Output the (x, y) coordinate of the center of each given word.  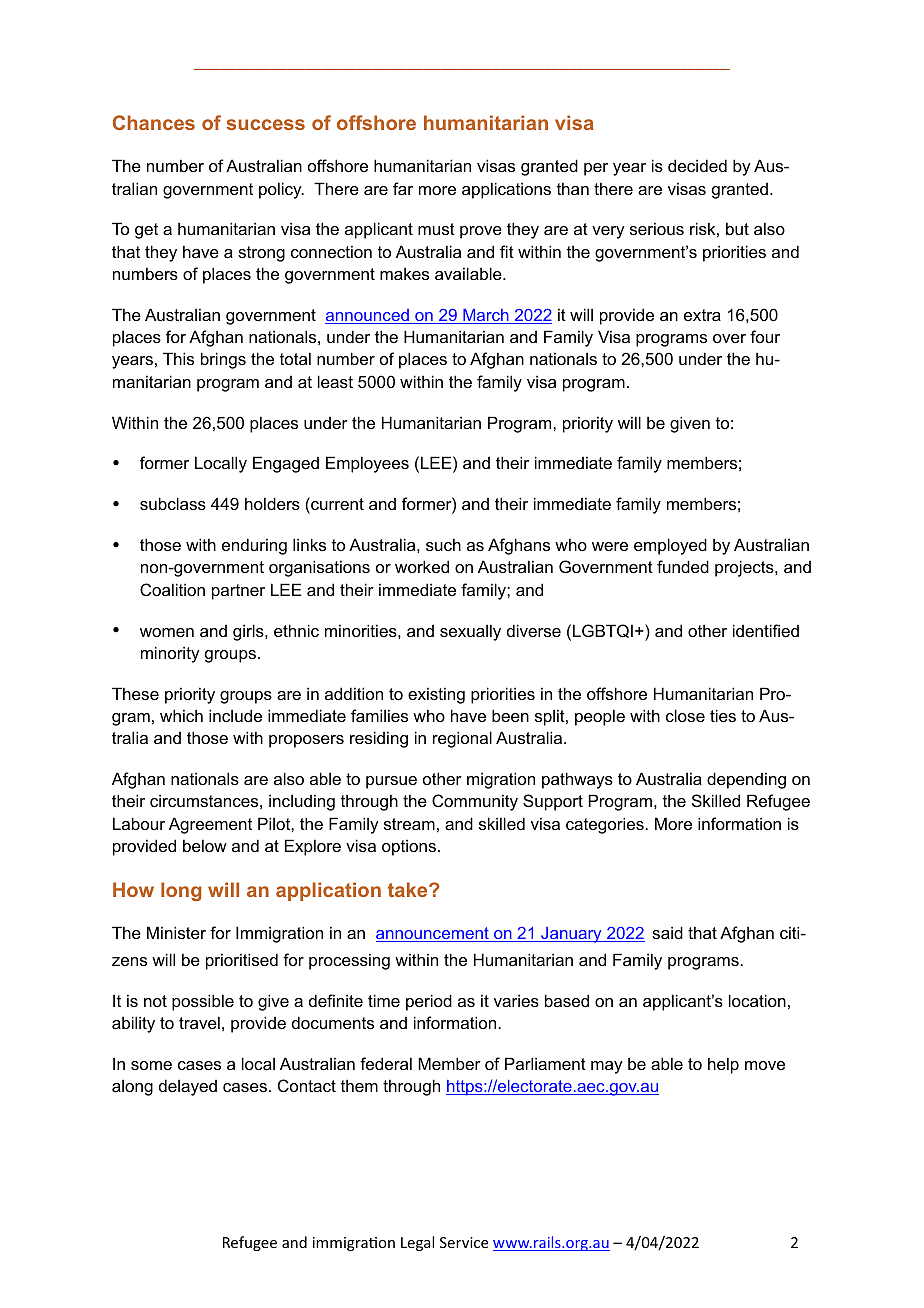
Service (464, 1242)
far (403, 188)
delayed (188, 1087)
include (235, 715)
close (685, 715)
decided (697, 165)
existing (436, 695)
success (266, 124)
